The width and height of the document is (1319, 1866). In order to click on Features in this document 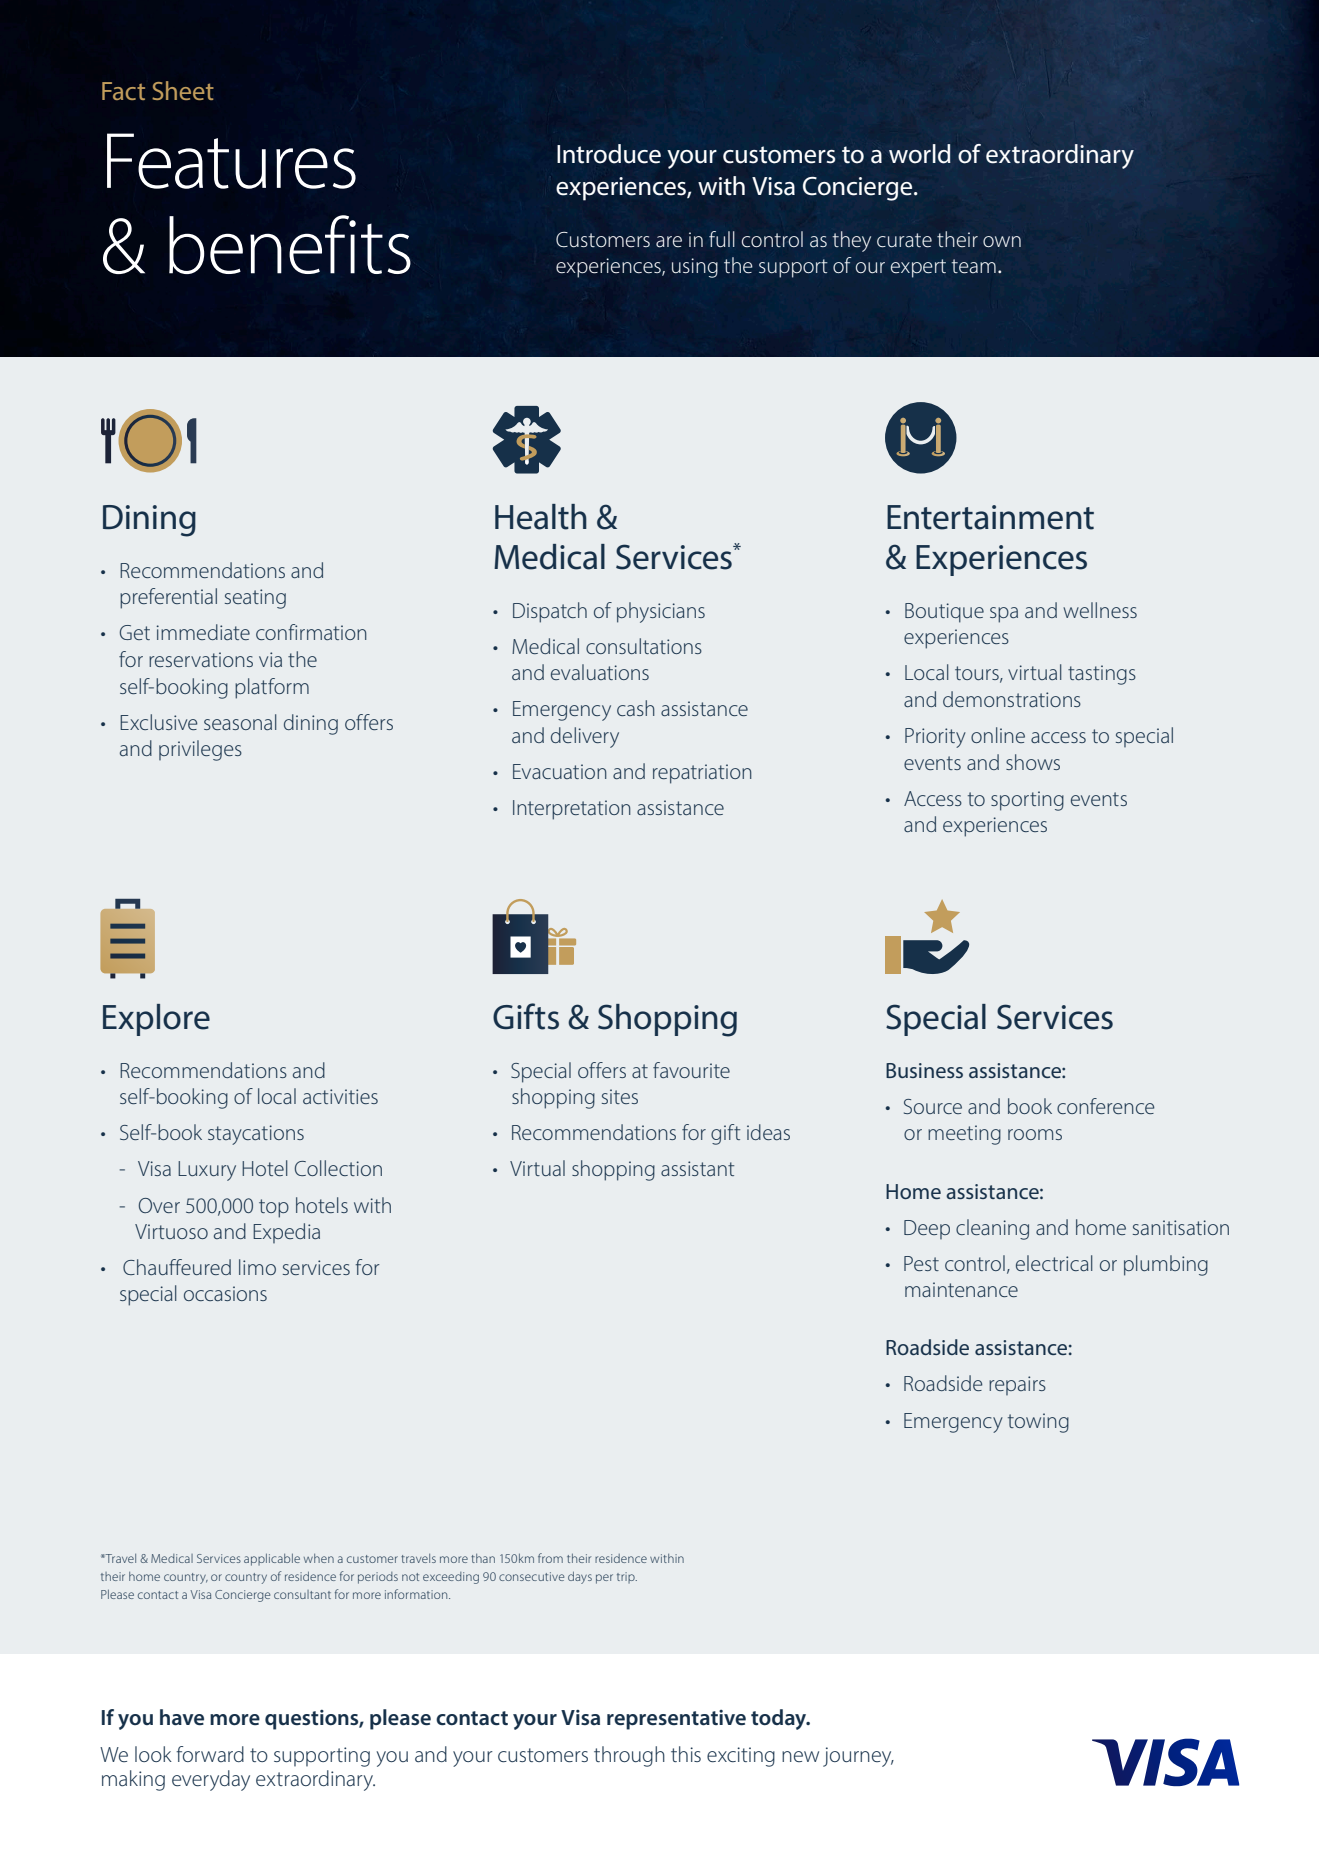, I will do `click(231, 161)`.
